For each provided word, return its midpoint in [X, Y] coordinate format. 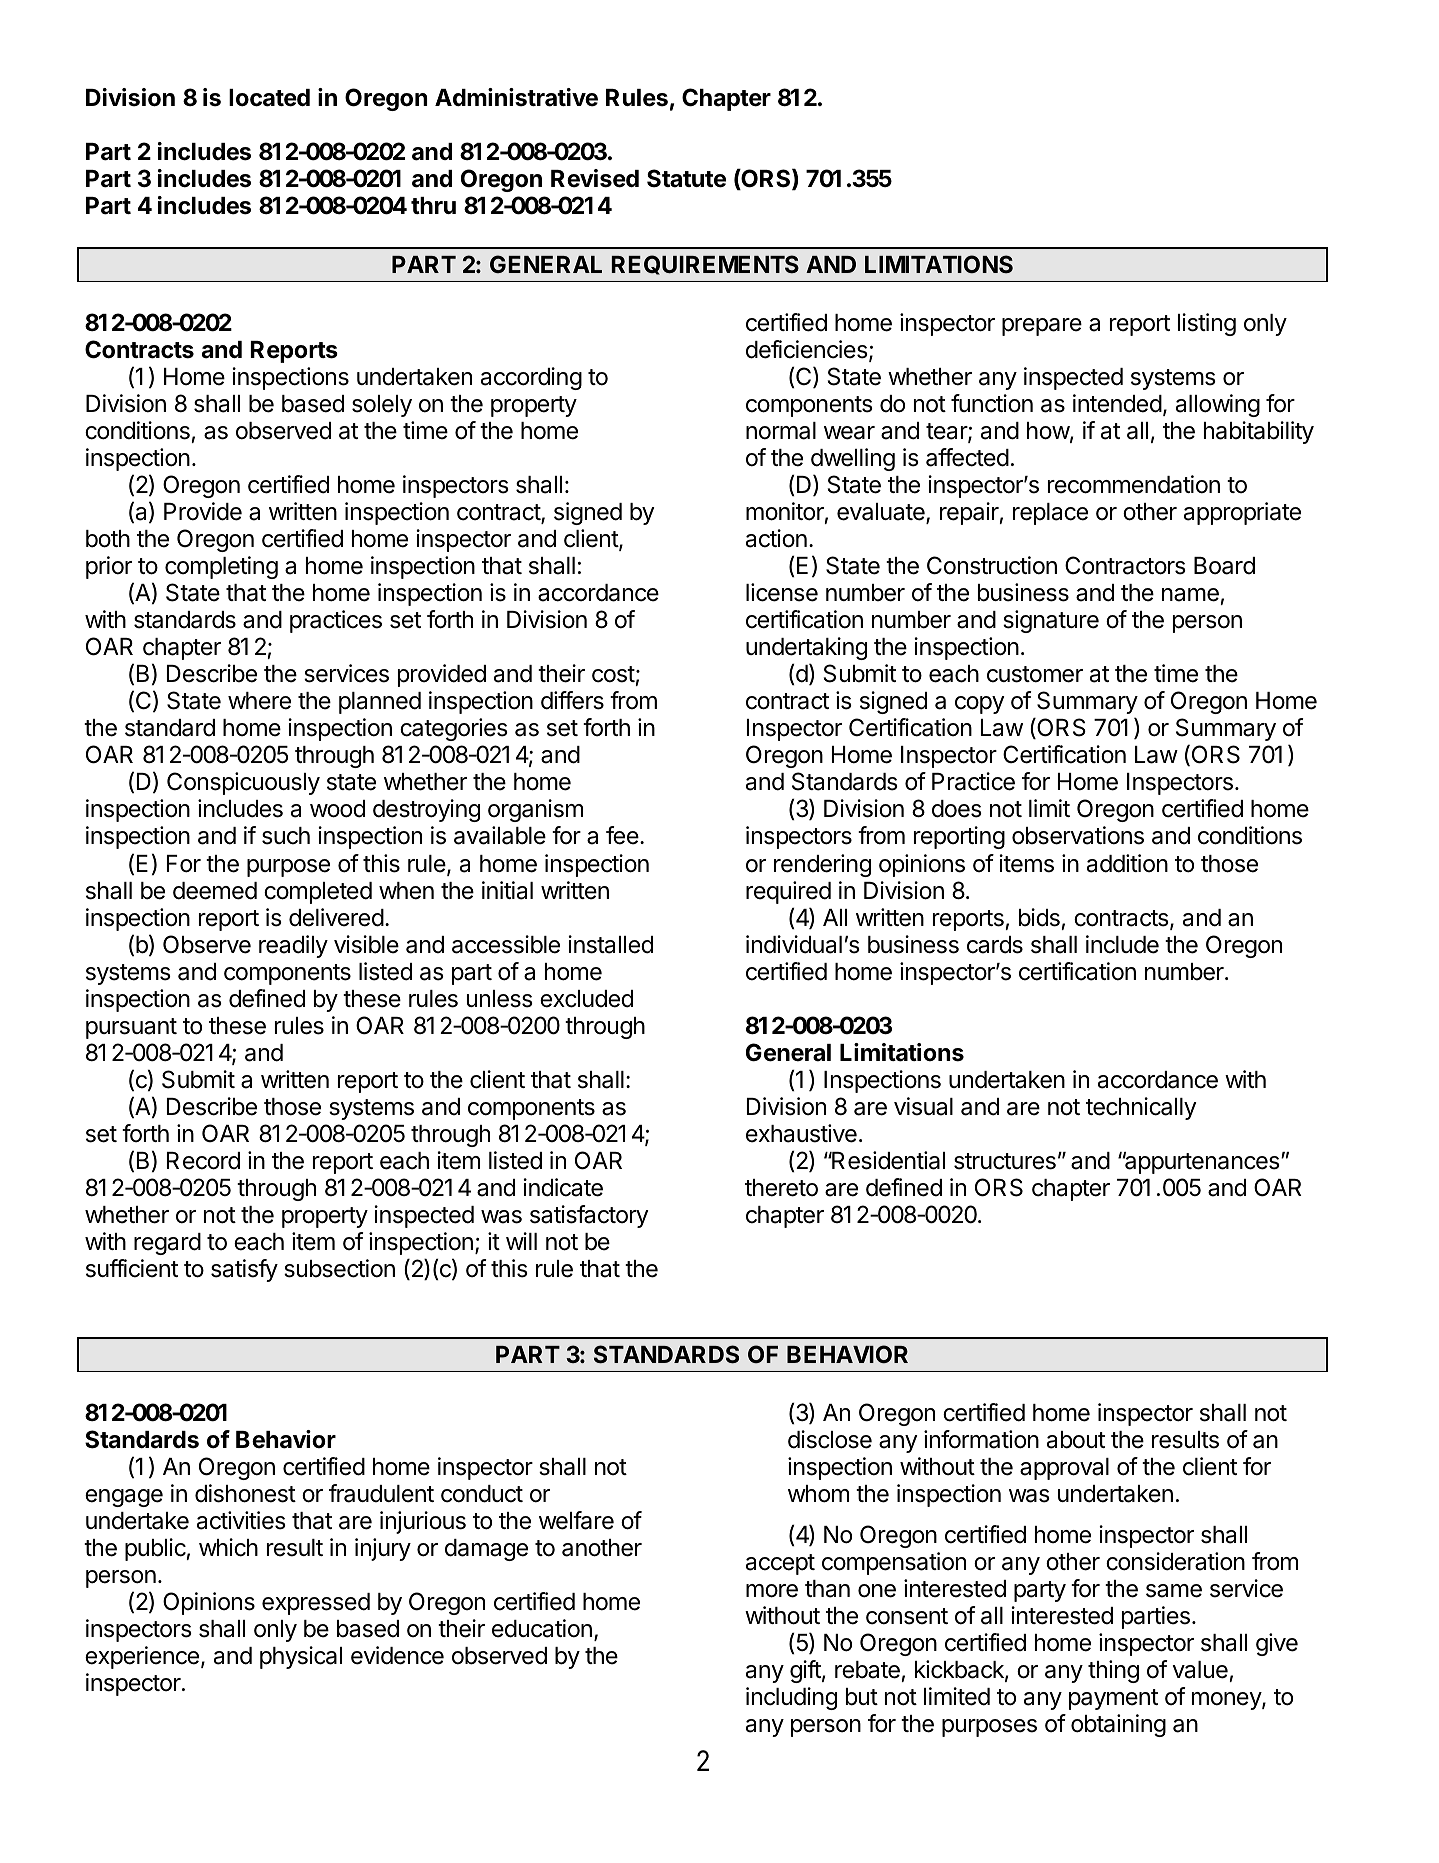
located [269, 98]
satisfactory [589, 1216]
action [776, 538]
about [1076, 1440]
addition [1127, 863]
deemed [215, 891]
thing [1113, 1671]
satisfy [244, 1270]
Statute [686, 178]
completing [221, 567]
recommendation [1134, 484]
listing [1207, 324]
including [791, 1698]
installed [610, 944]
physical [301, 1657]
